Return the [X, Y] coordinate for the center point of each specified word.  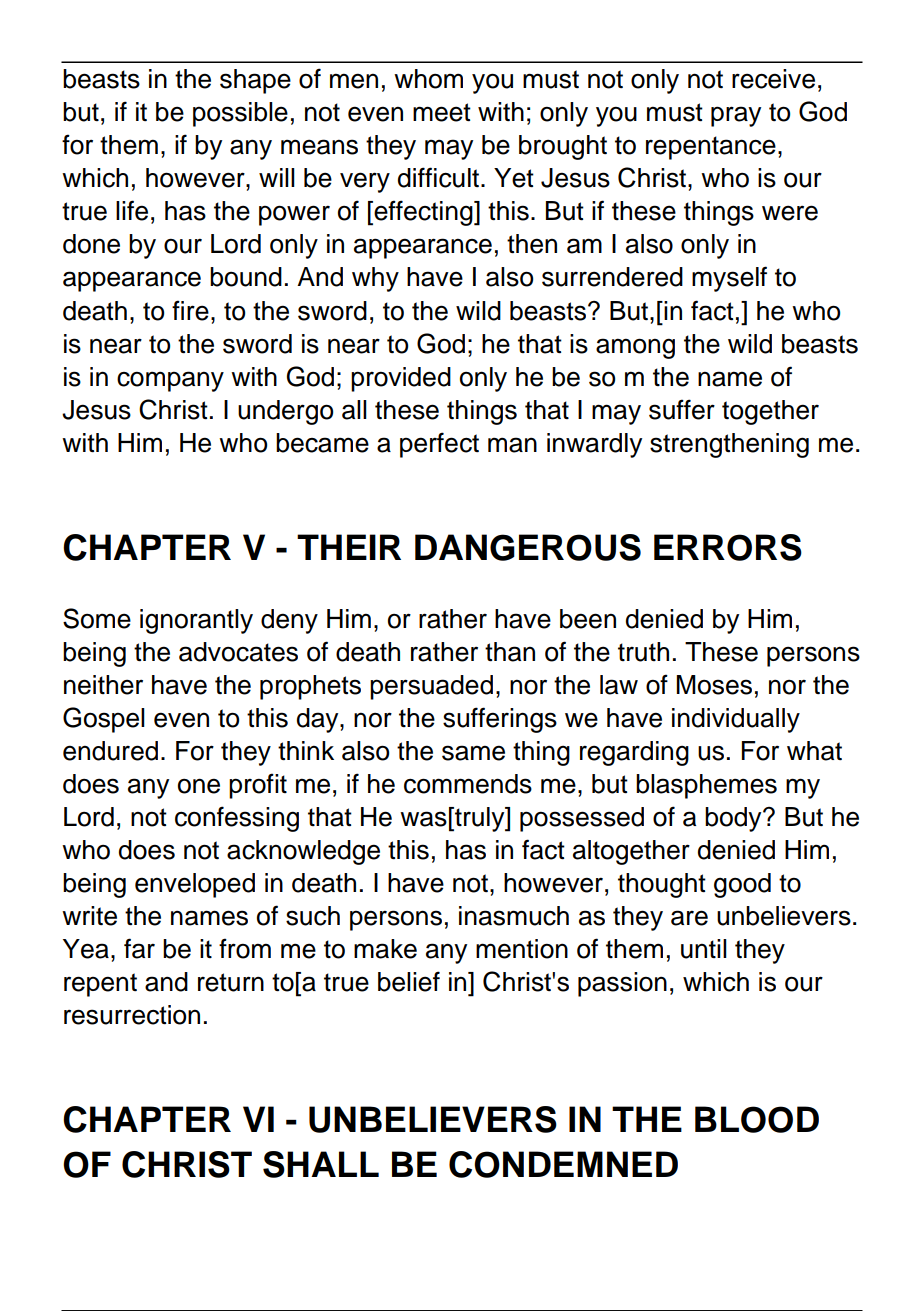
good [742, 885]
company [170, 381]
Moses [714, 685]
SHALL [321, 1164]
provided [401, 379]
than [510, 652]
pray [736, 116]
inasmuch [514, 916]
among [635, 348]
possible [240, 114]
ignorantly [196, 621]
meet [442, 112]
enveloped [195, 885]
